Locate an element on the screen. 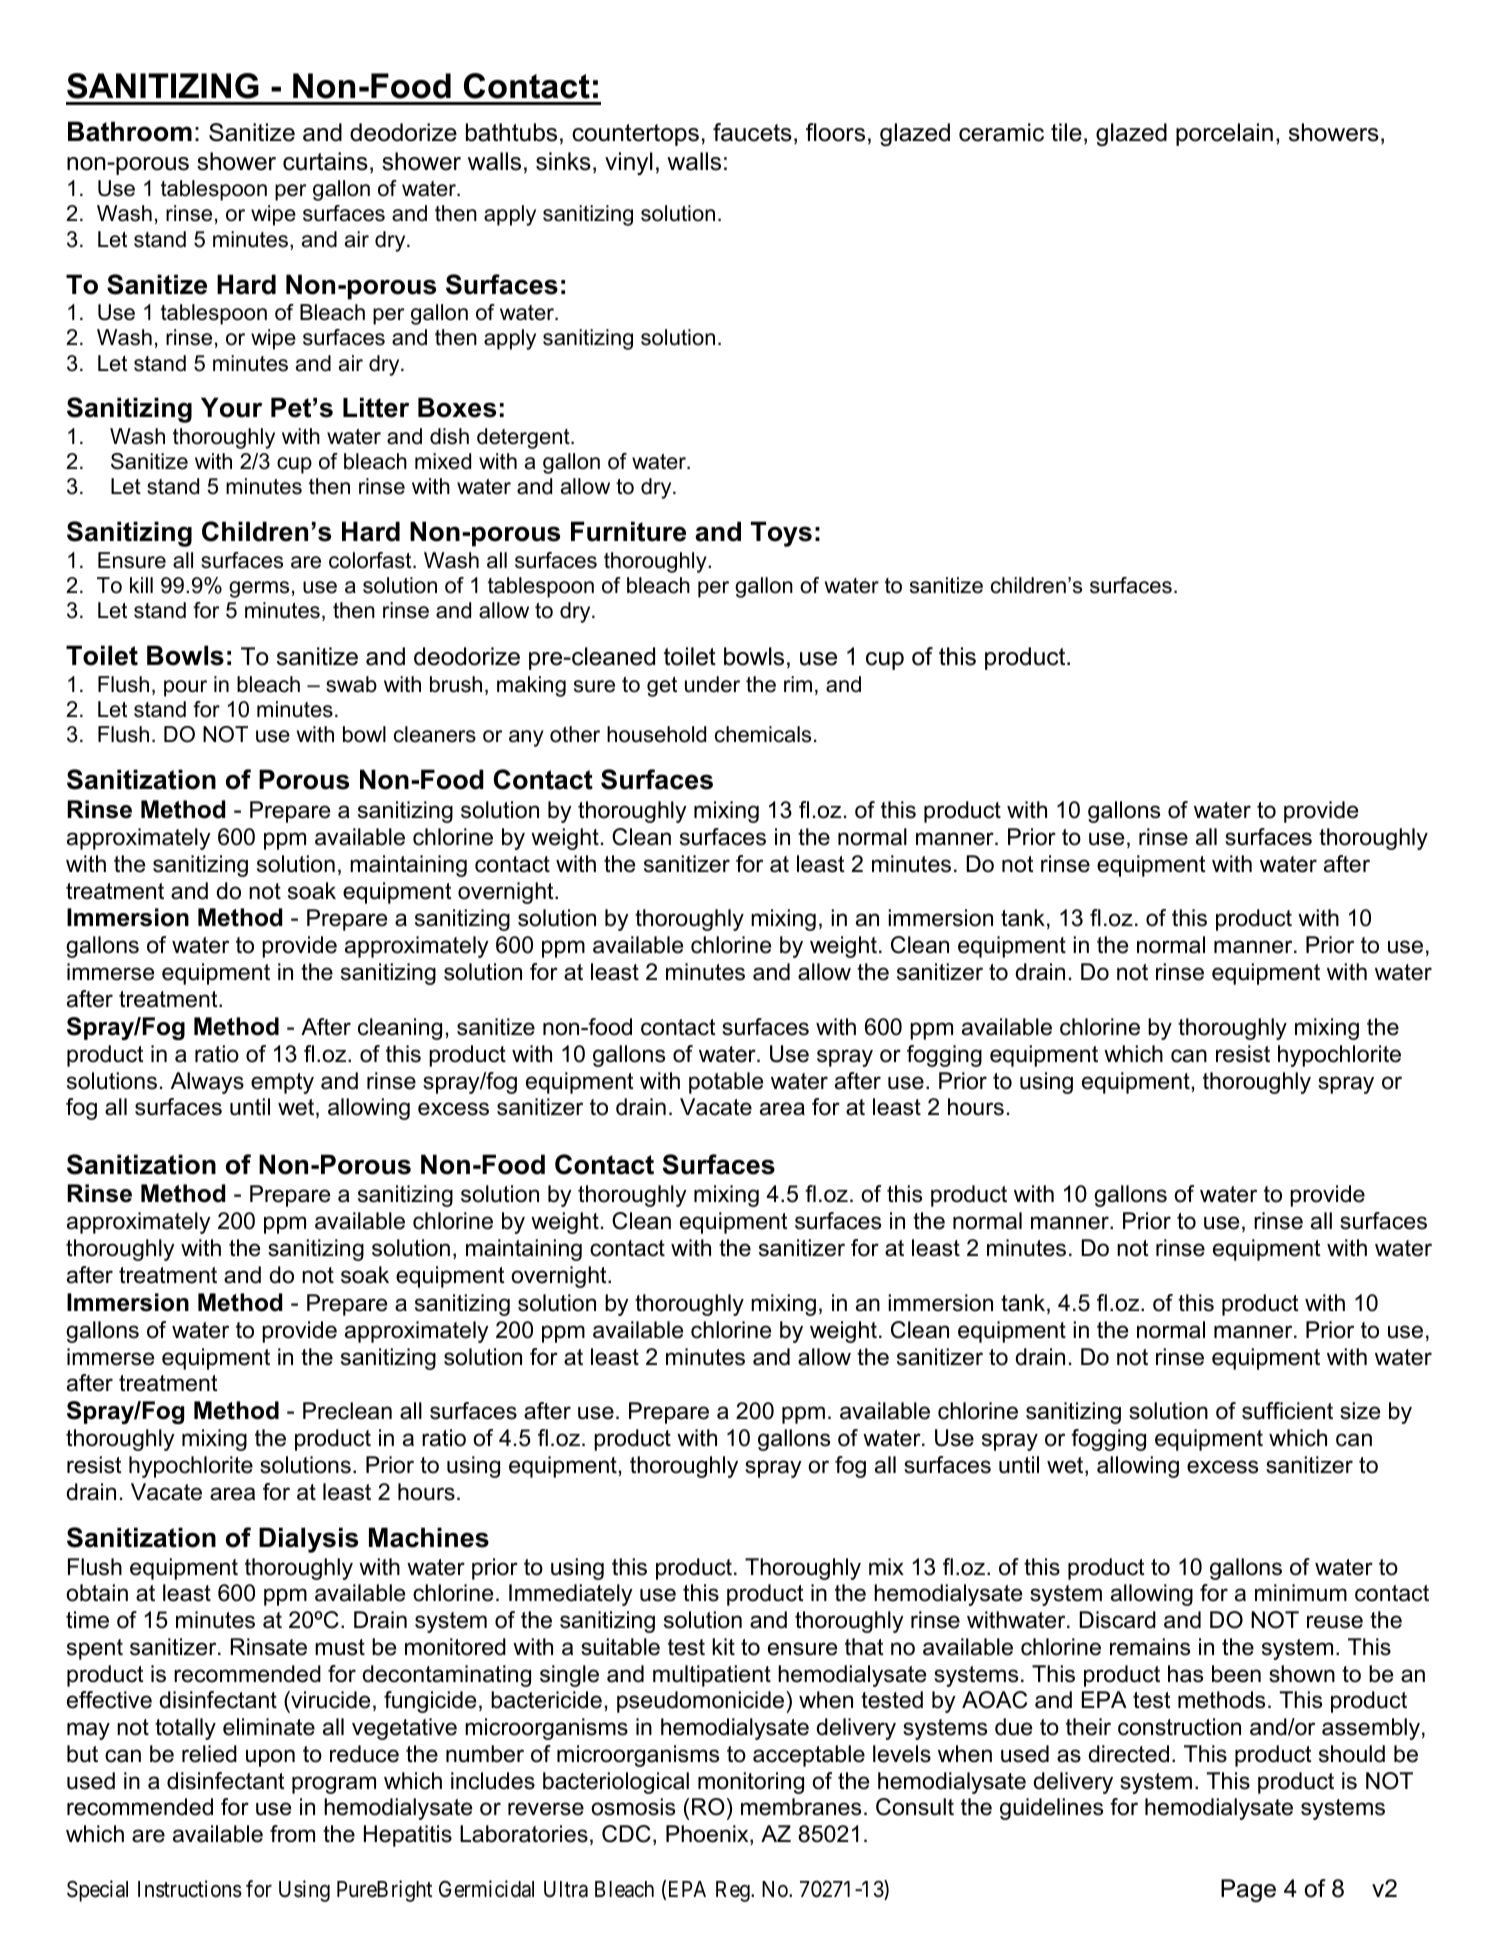 The height and width of the screenshot is (1940, 1499). potable is located at coordinates (726, 1083).
